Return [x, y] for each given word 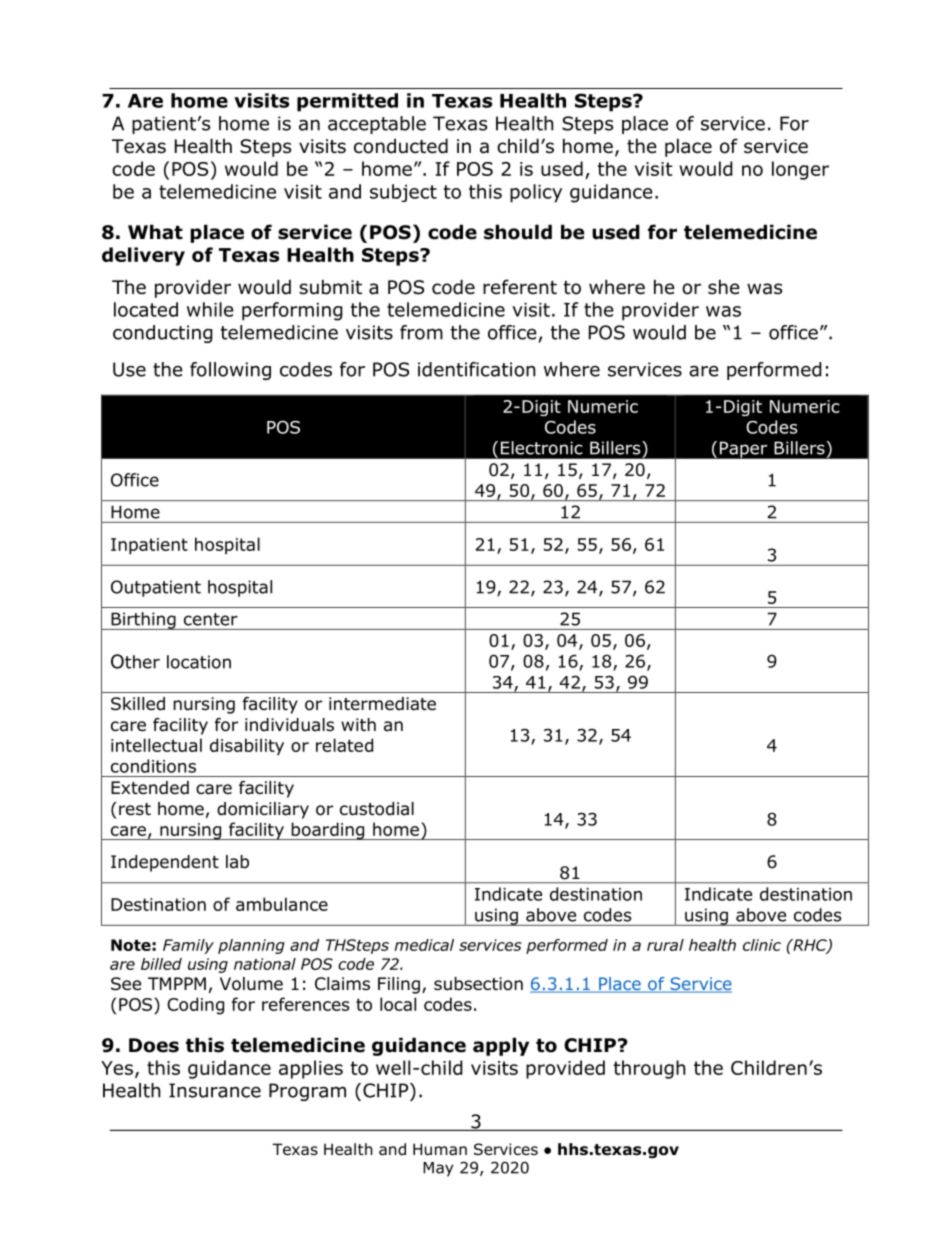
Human [440, 1149]
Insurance [215, 1090]
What [155, 232]
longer [800, 170]
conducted [401, 146]
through [650, 1069]
